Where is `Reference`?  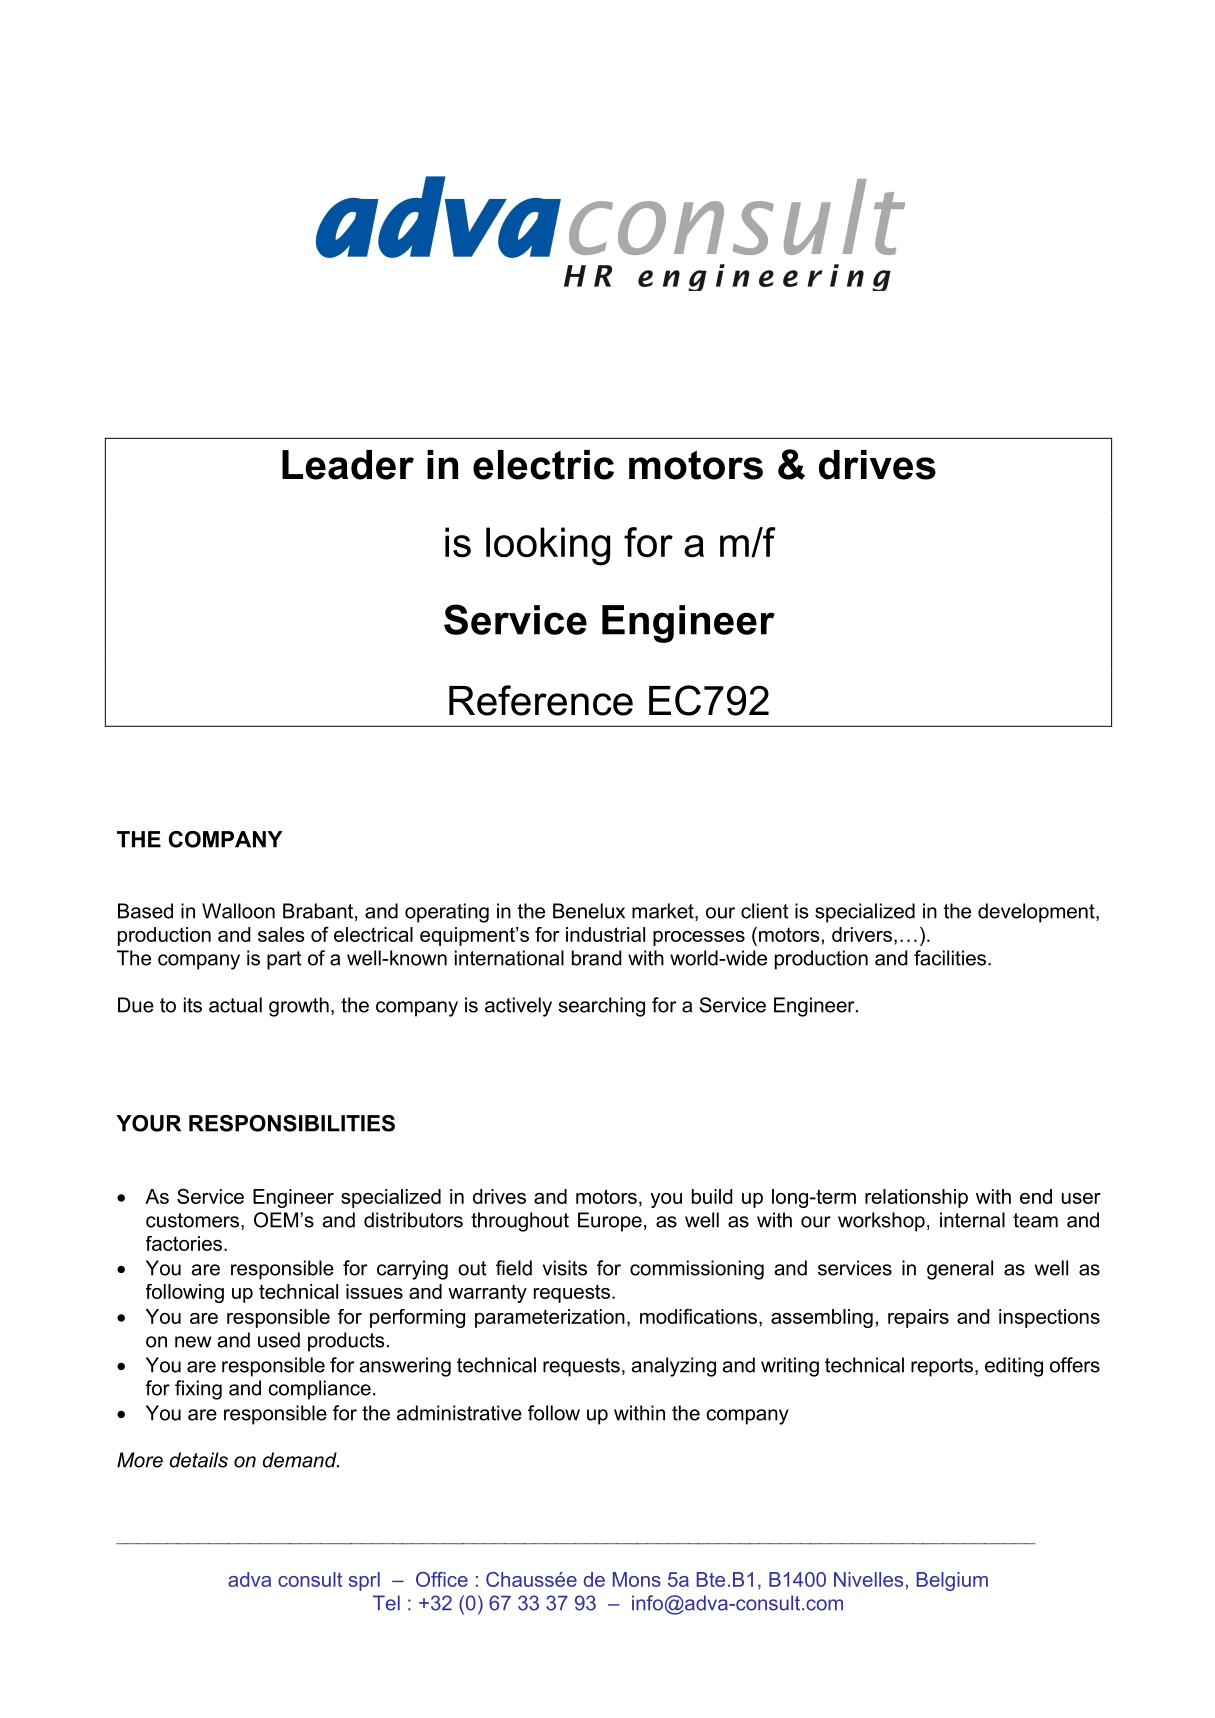
Reference is located at coordinates (541, 700).
